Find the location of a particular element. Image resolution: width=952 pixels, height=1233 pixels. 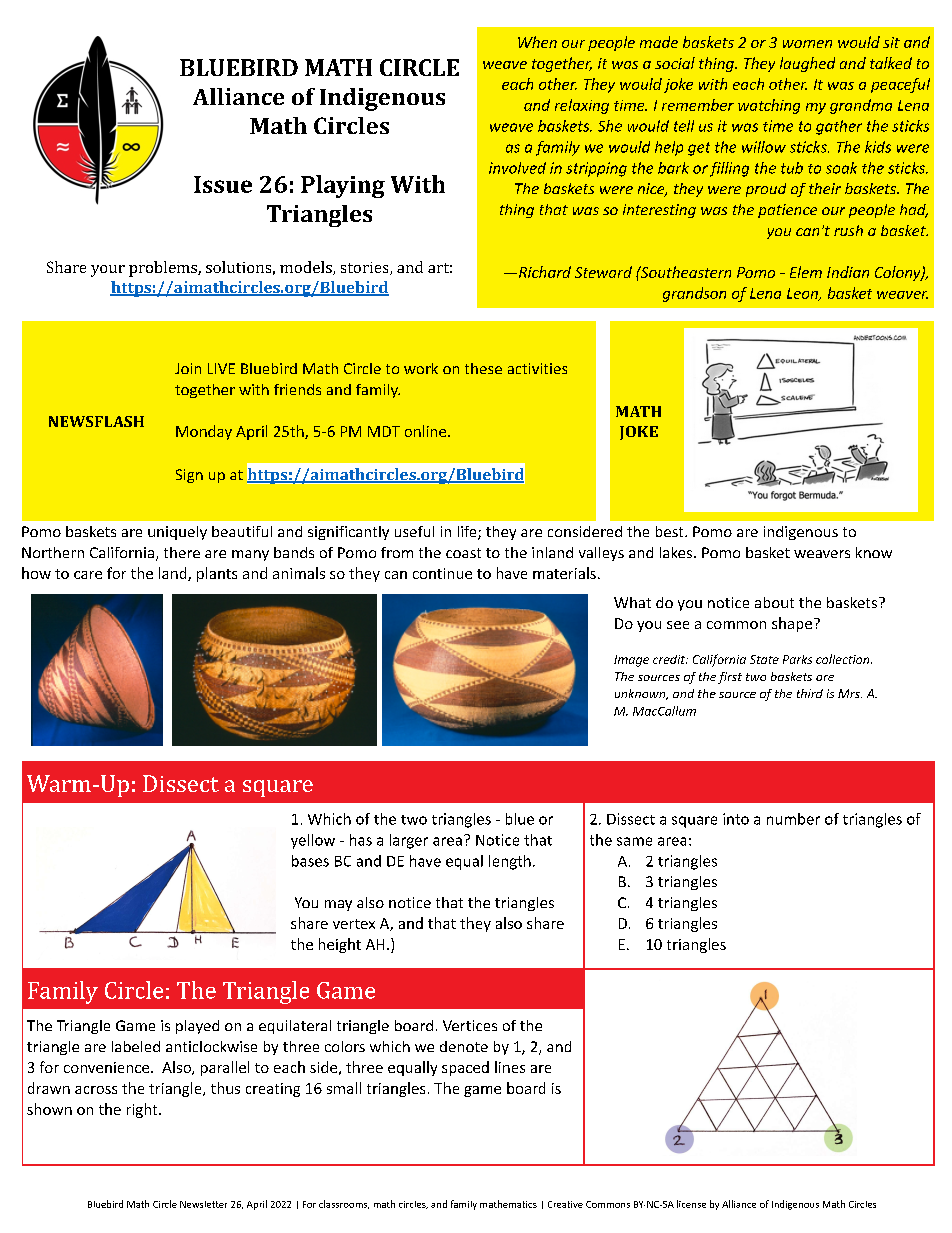

Creative is located at coordinates (565, 1204).
